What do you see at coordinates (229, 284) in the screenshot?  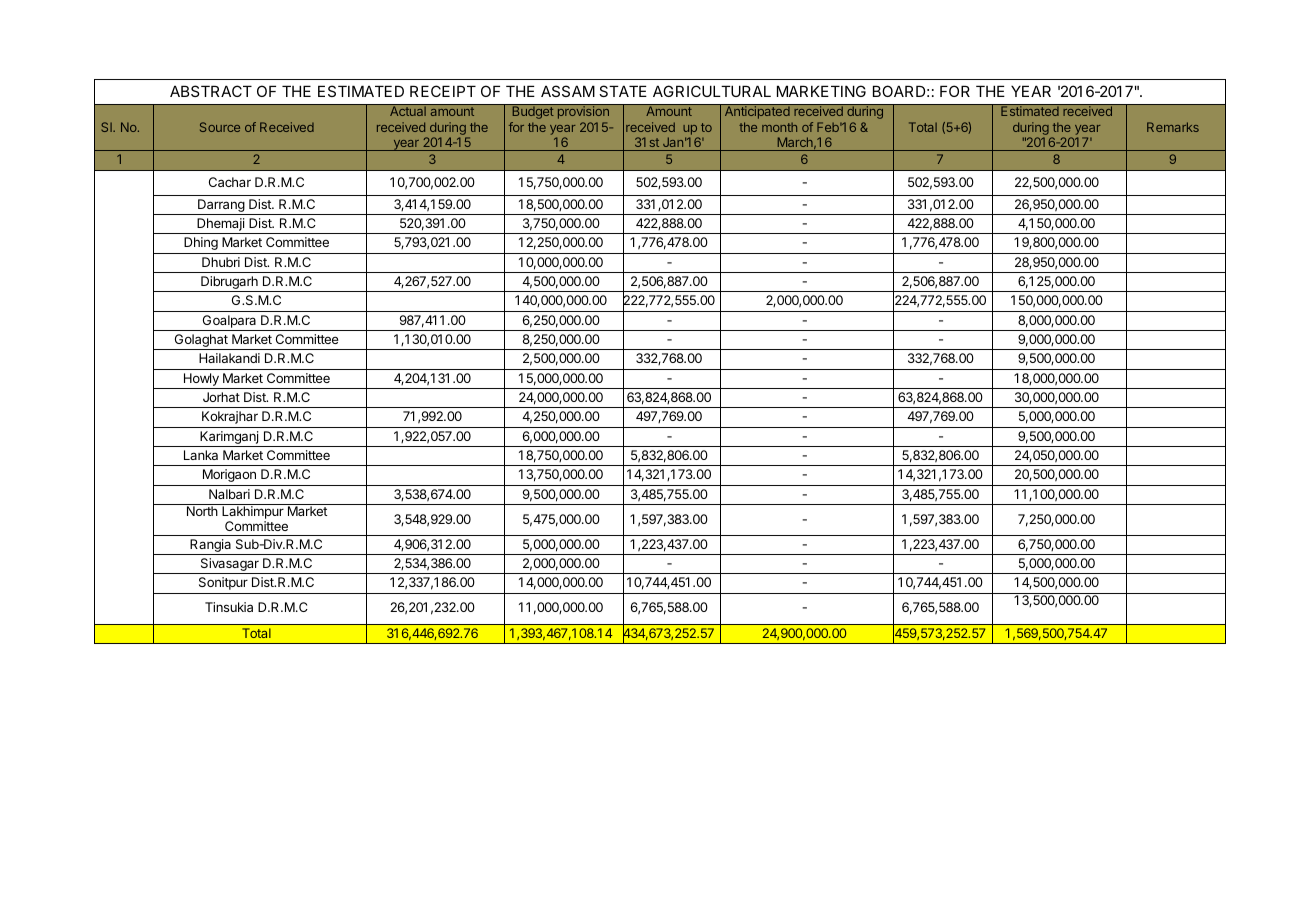 I see `Dibrugarh` at bounding box center [229, 284].
